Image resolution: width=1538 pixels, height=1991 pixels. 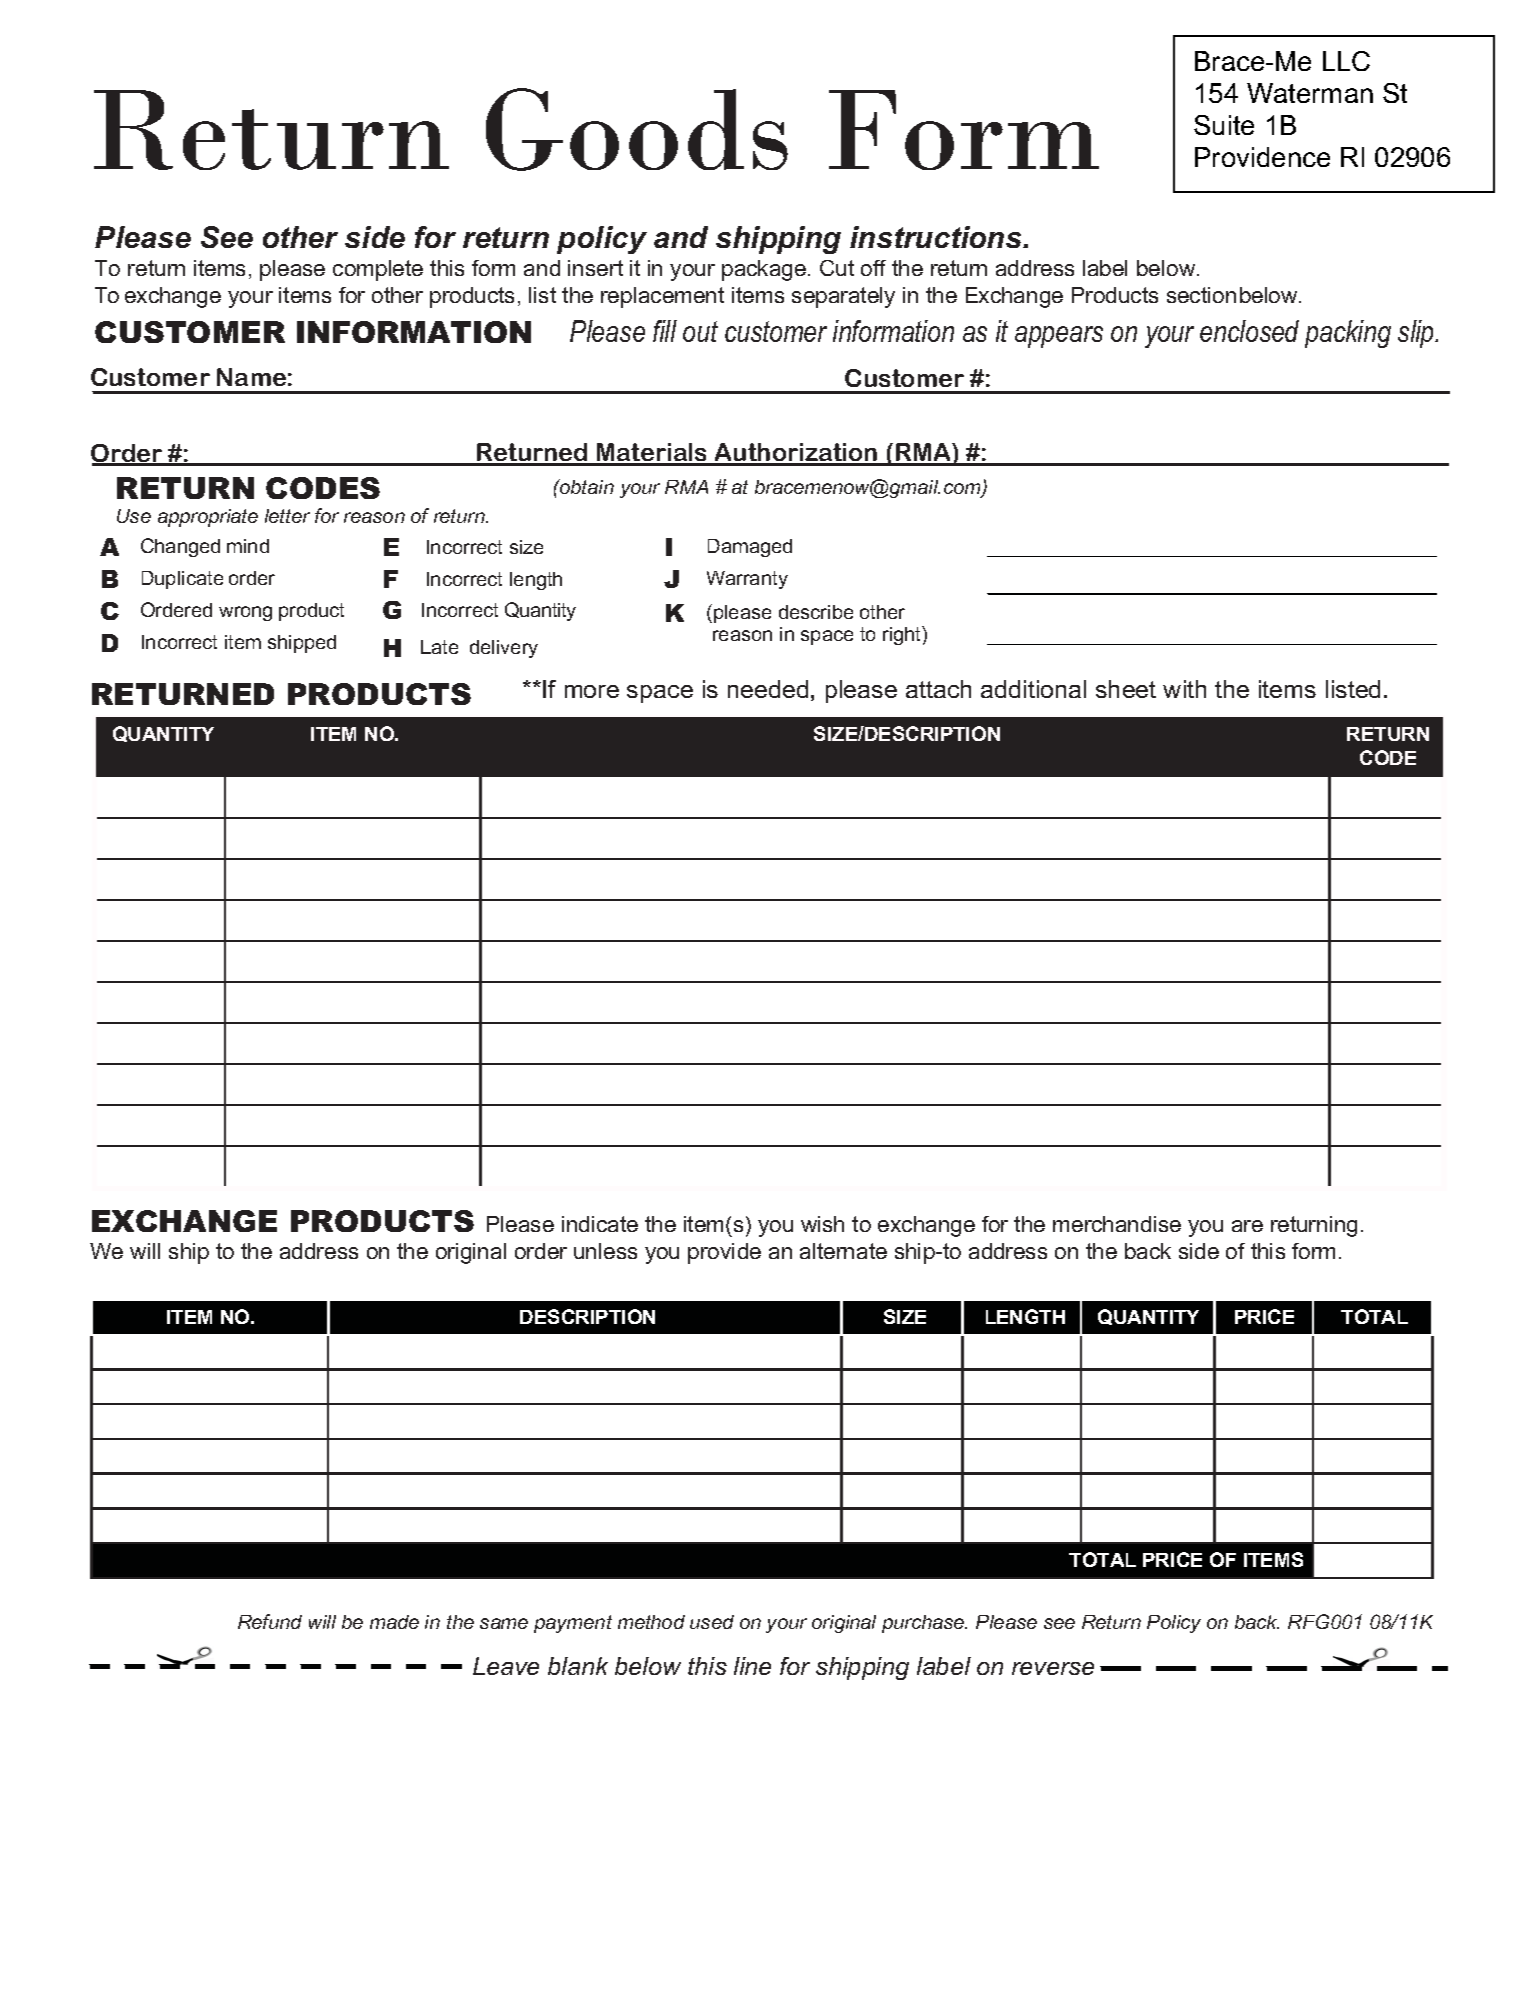 I want to click on Refund, so click(x=270, y=1621).
